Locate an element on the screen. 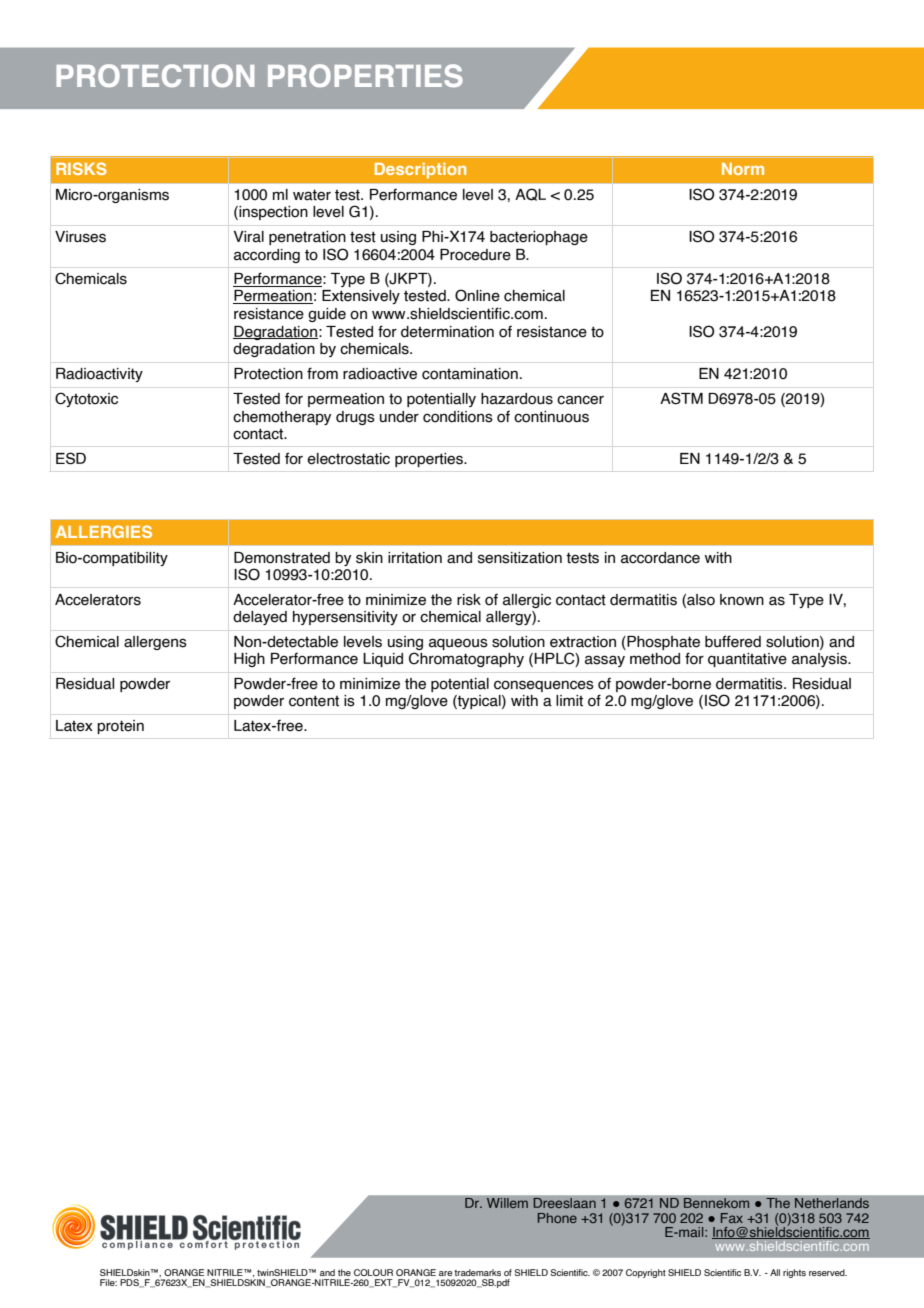 The height and width of the screenshot is (1308, 924). protein is located at coordinates (120, 727).
